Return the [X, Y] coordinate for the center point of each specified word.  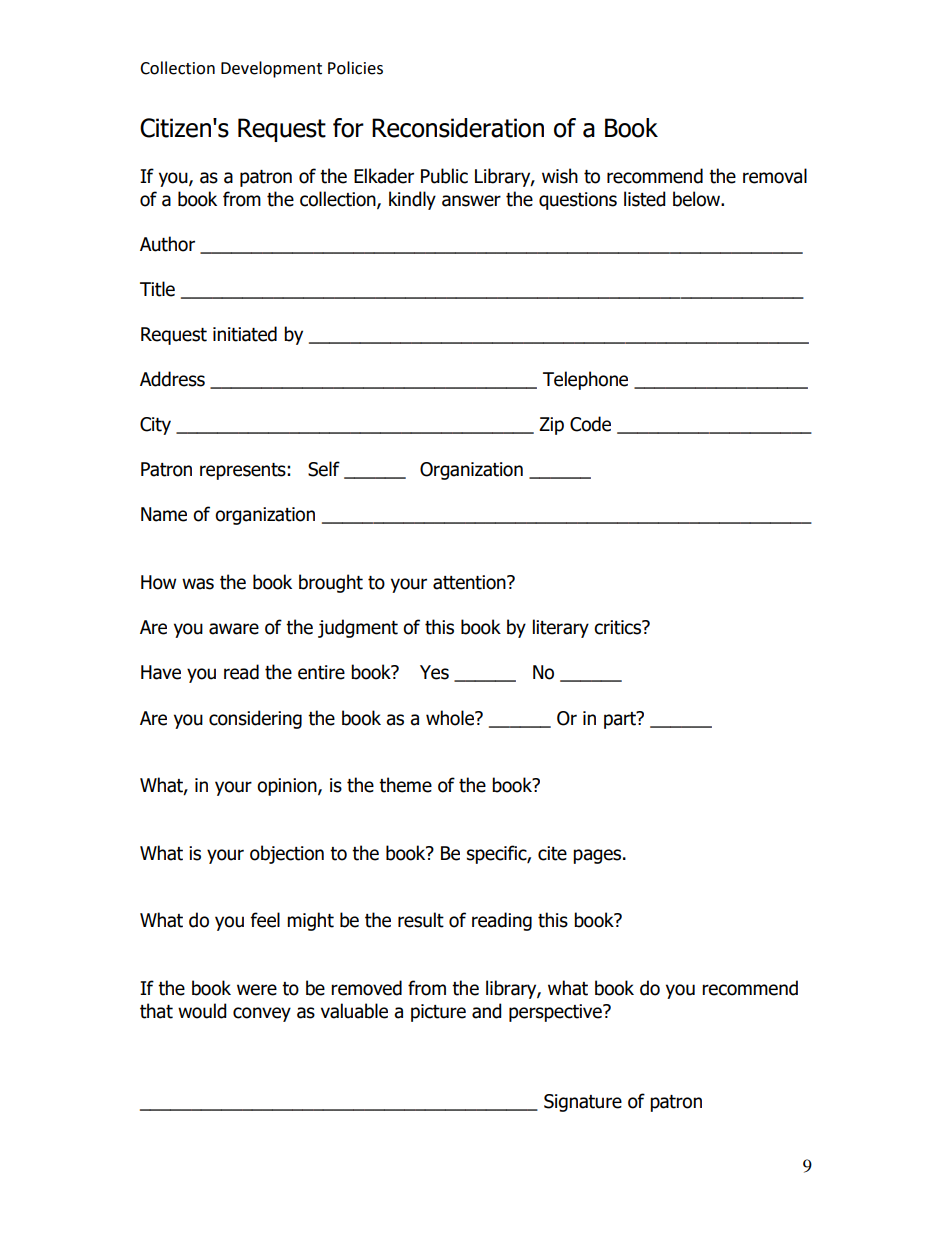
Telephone [585, 380]
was [198, 584]
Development [271, 69]
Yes [434, 672]
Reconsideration [458, 128]
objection [287, 854]
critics [619, 627]
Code [590, 424]
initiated [245, 334]
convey [262, 1014]
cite [552, 853]
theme [405, 785]
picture [438, 1013]
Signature [583, 1103]
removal [775, 176]
